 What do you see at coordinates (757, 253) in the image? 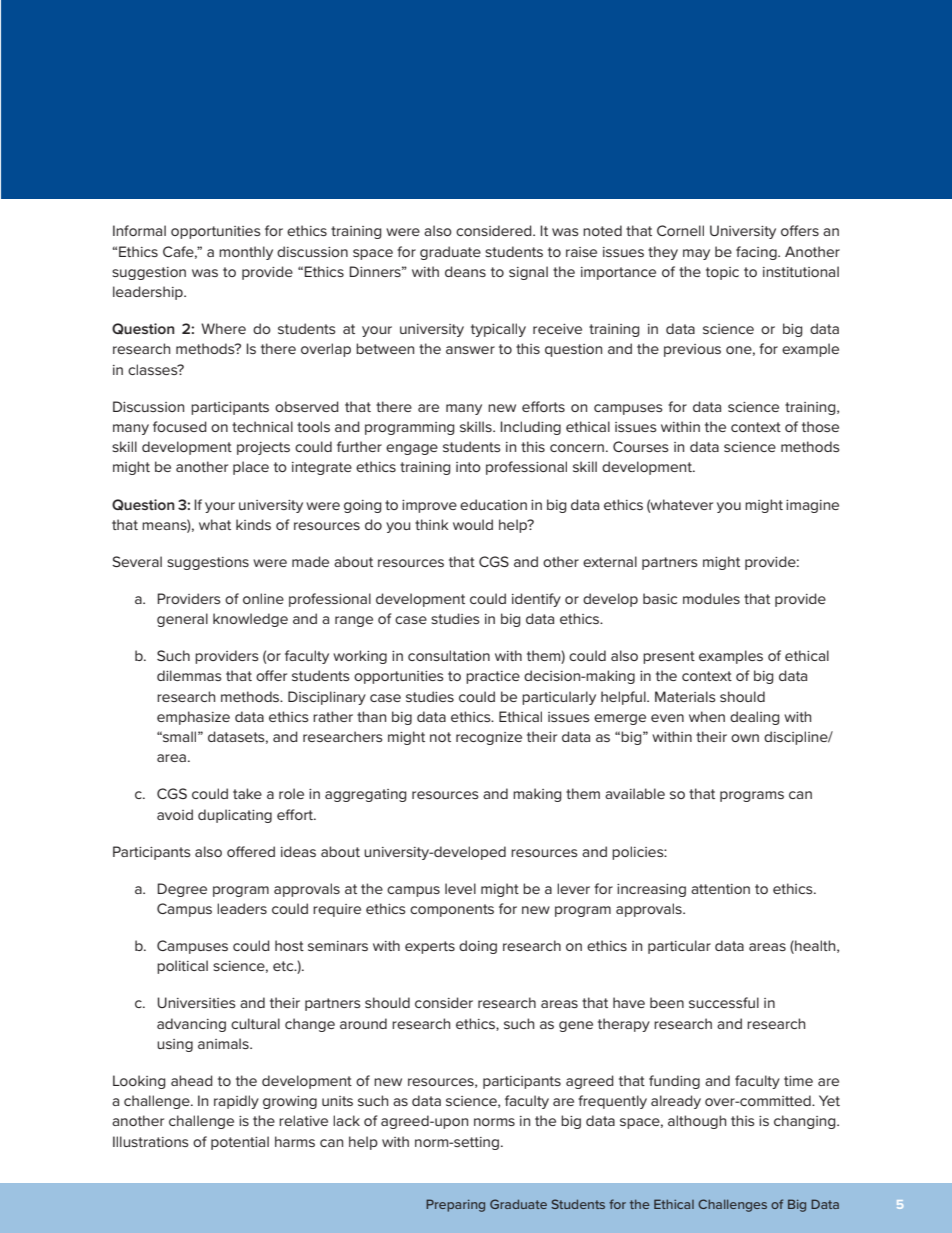
I see `facing` at bounding box center [757, 253].
